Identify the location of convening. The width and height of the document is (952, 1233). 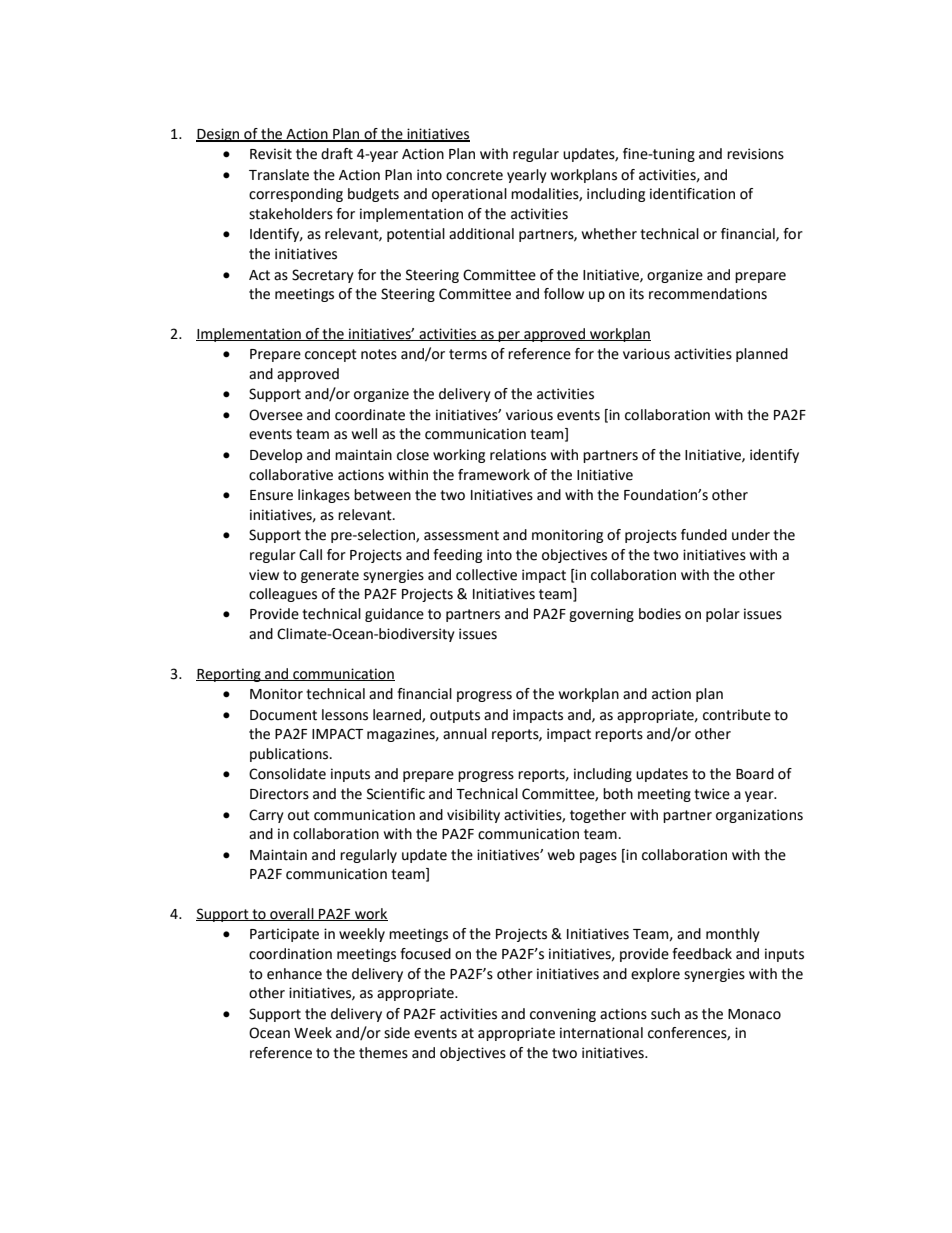
(563, 1015).
